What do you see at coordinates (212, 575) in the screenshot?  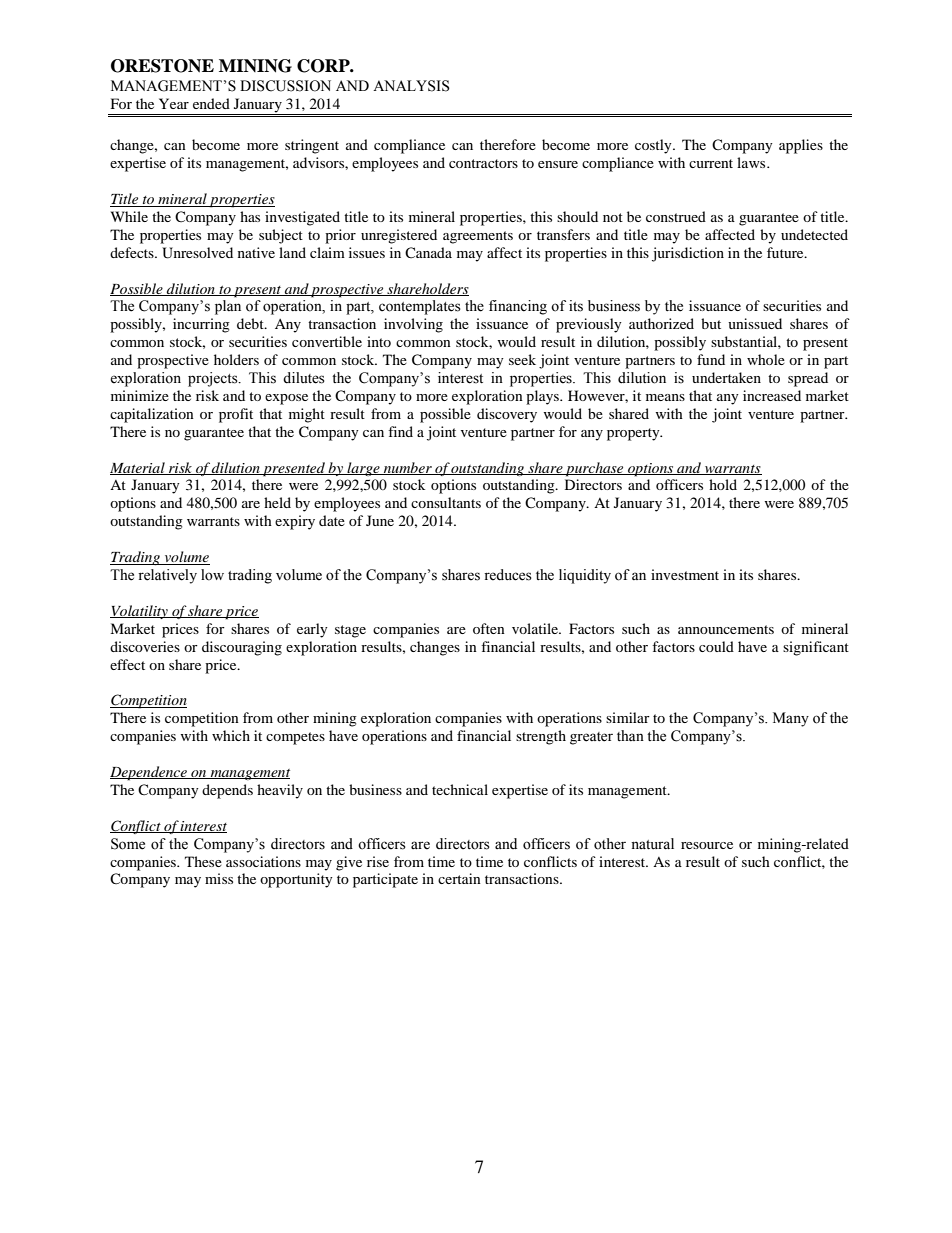 I see `low` at bounding box center [212, 575].
